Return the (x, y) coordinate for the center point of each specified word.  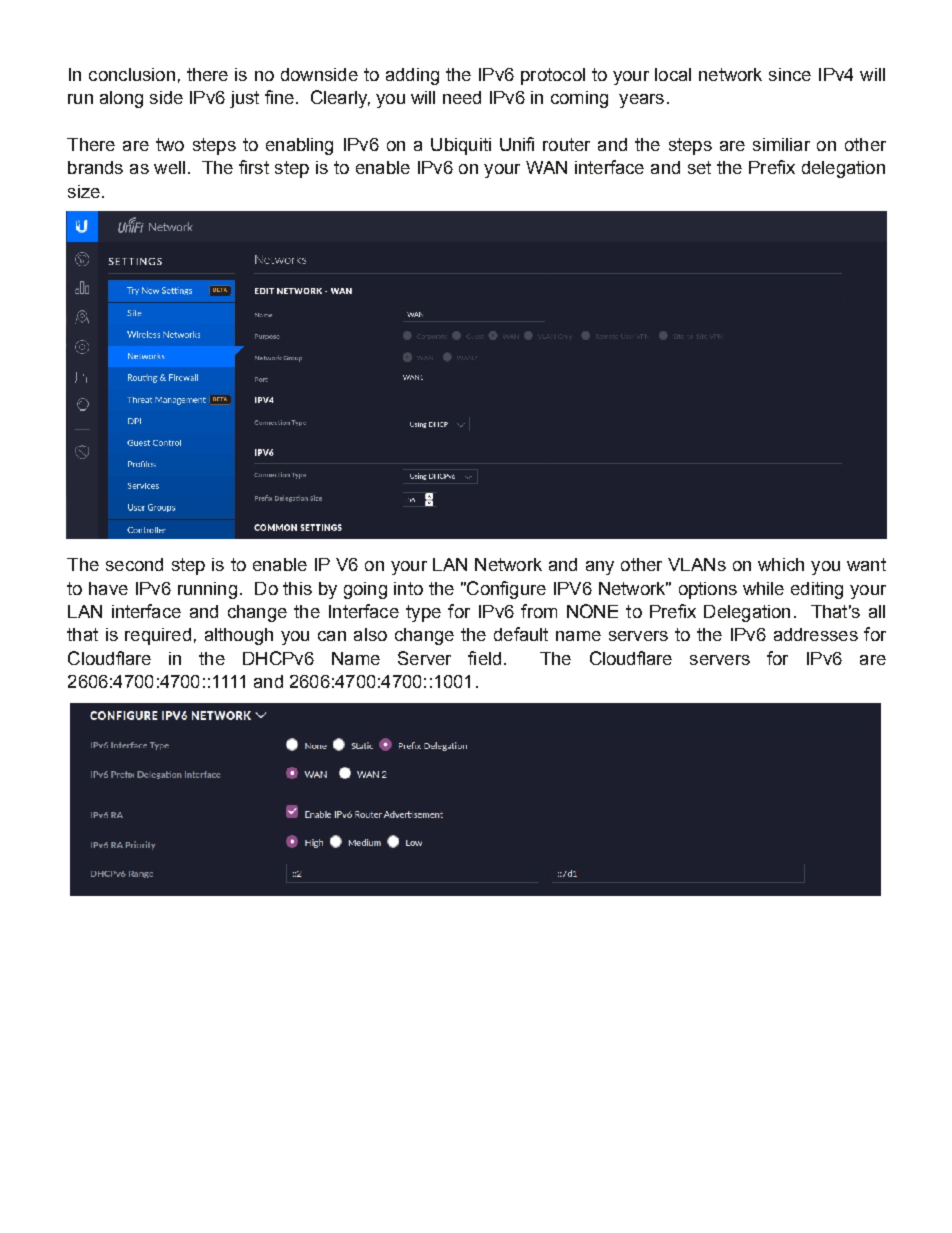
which (781, 564)
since (790, 74)
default (521, 634)
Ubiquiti (461, 146)
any (600, 568)
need (462, 97)
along (121, 99)
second (134, 564)
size (84, 191)
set (699, 167)
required (158, 636)
